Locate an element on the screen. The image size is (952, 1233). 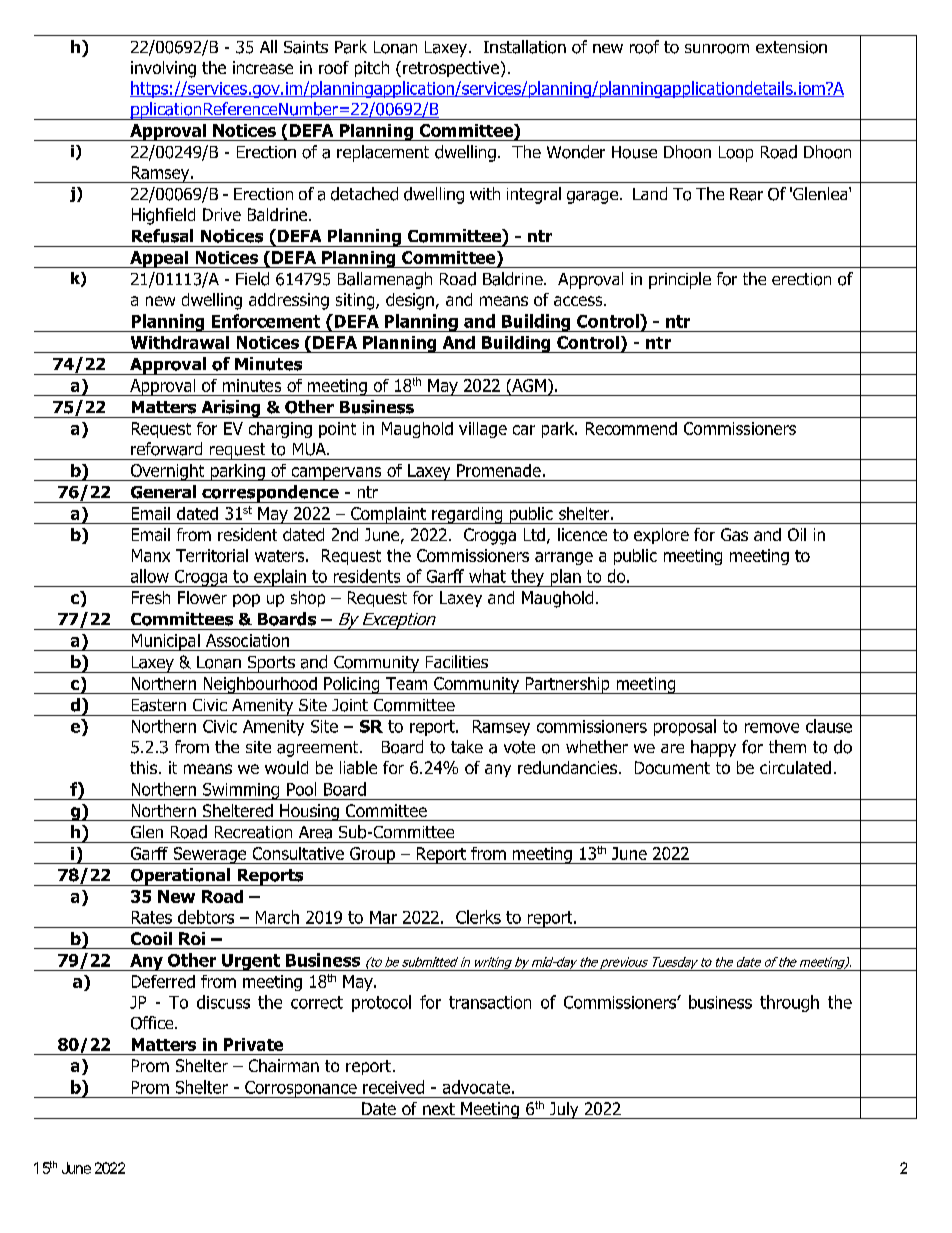
Gas is located at coordinates (734, 534).
